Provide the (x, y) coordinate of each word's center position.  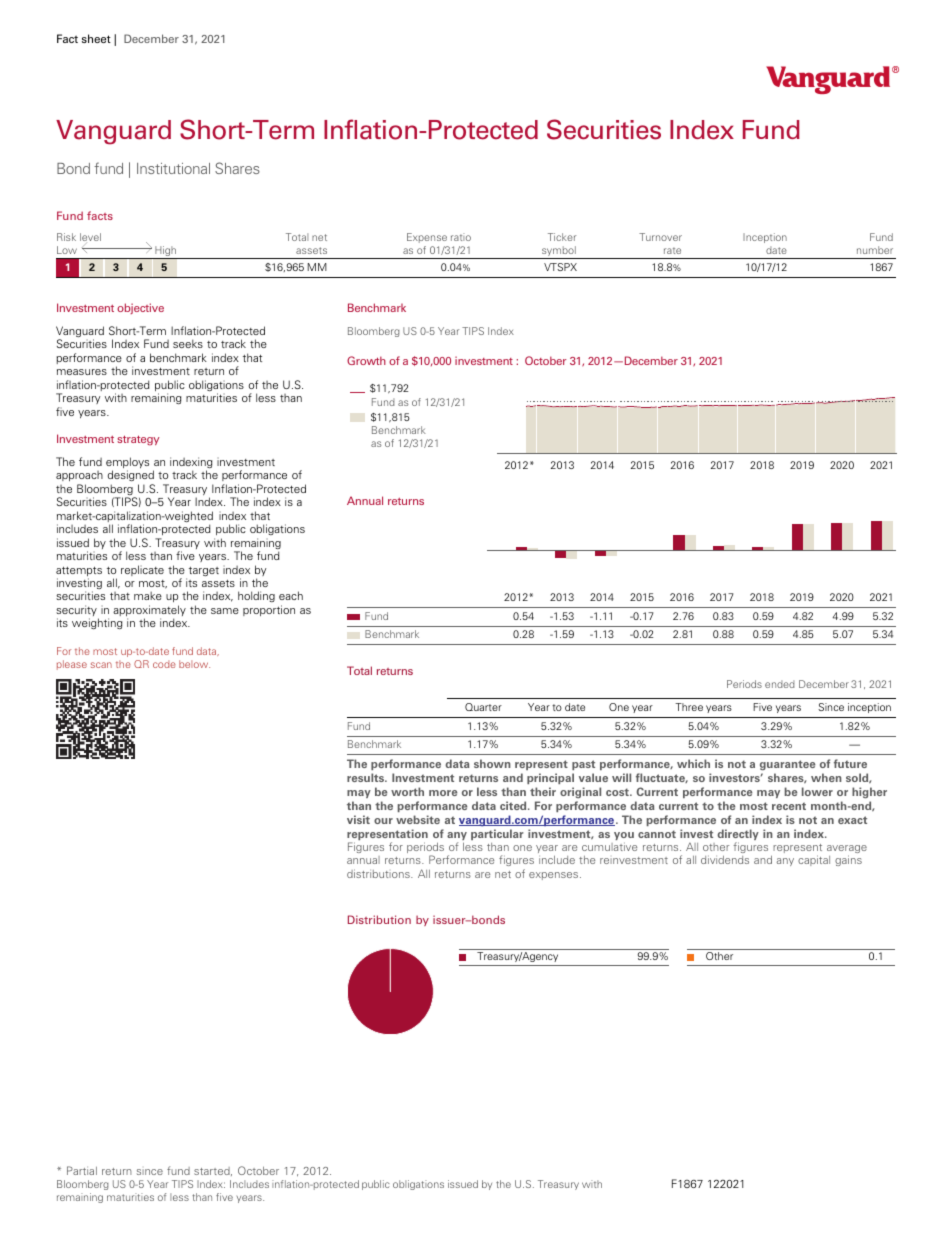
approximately (149, 612)
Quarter (483, 707)
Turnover (660, 237)
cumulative (609, 846)
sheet (96, 38)
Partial (82, 1170)
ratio (461, 237)
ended (780, 684)
